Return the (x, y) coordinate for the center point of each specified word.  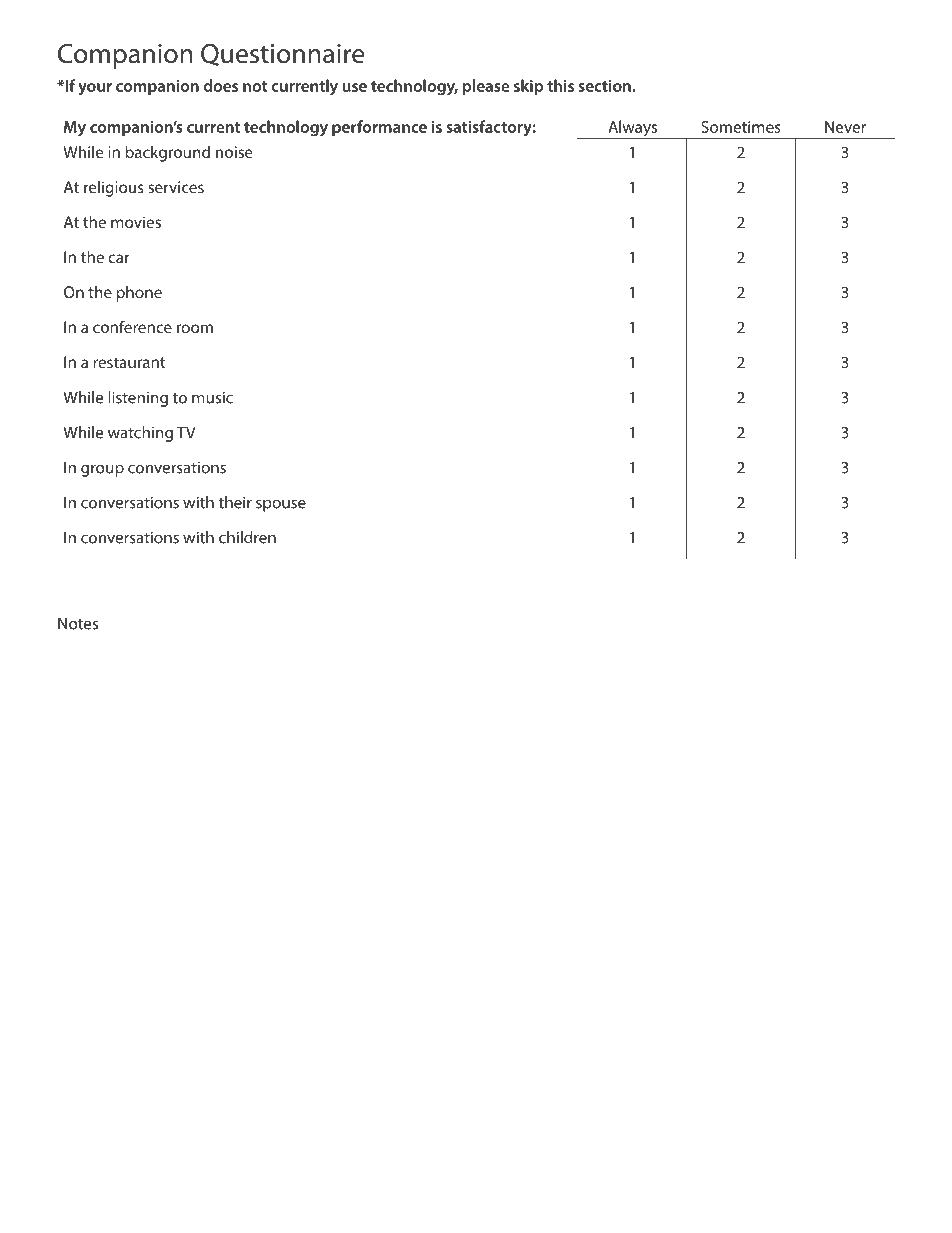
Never (845, 127)
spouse (281, 505)
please (486, 87)
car (119, 258)
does (221, 85)
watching (140, 434)
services (176, 187)
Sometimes (741, 127)
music (212, 398)
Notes (78, 623)
